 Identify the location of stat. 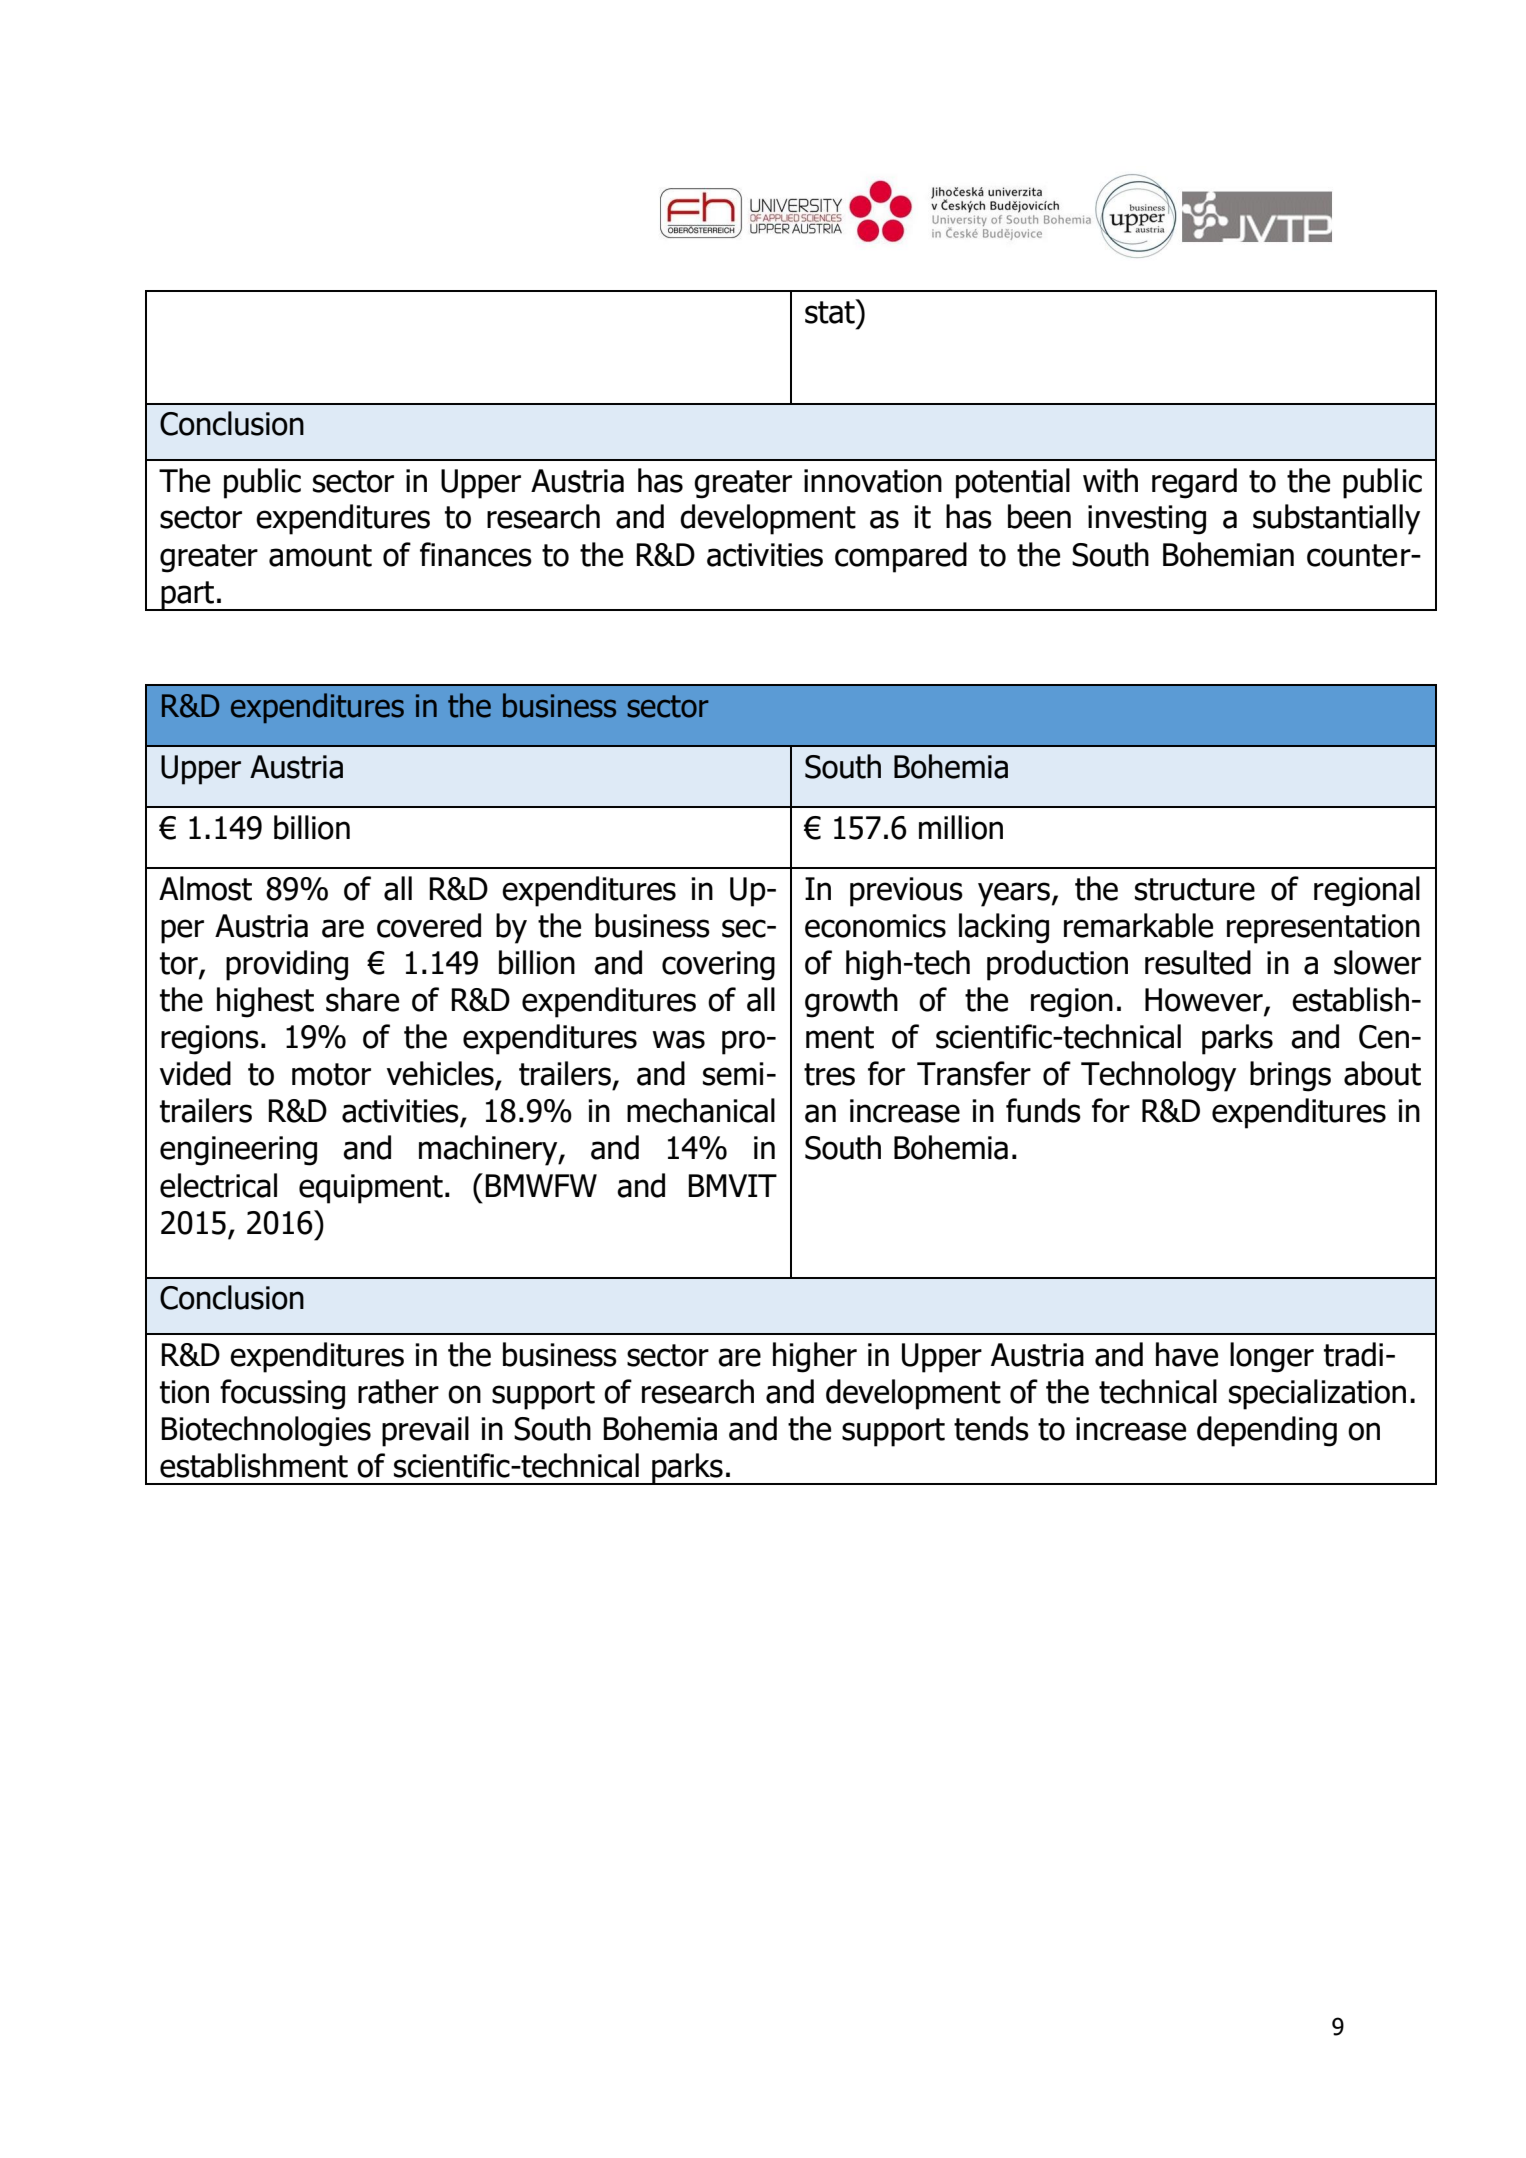
(831, 311).
